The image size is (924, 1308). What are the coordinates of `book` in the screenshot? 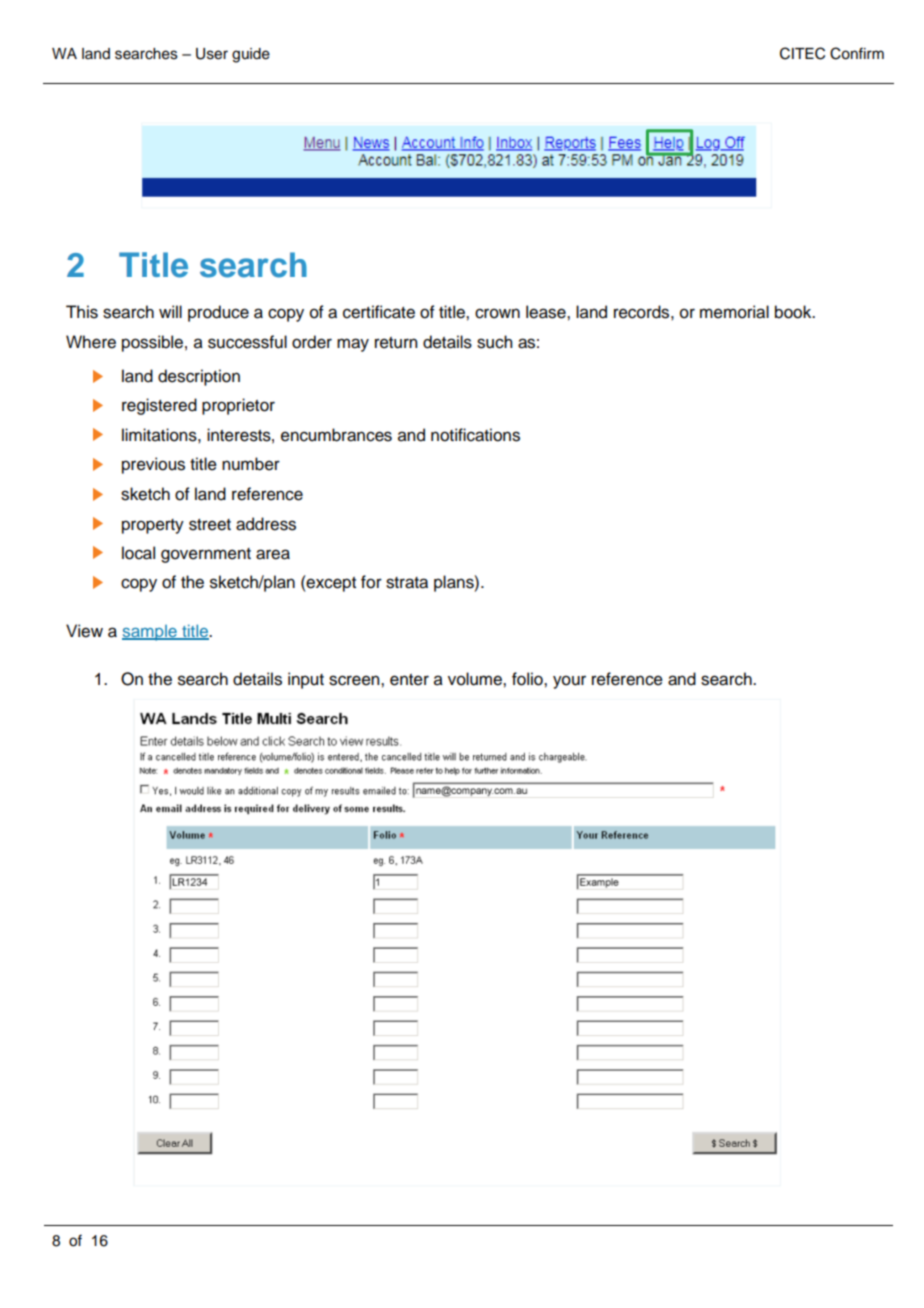 It's located at (794, 312).
